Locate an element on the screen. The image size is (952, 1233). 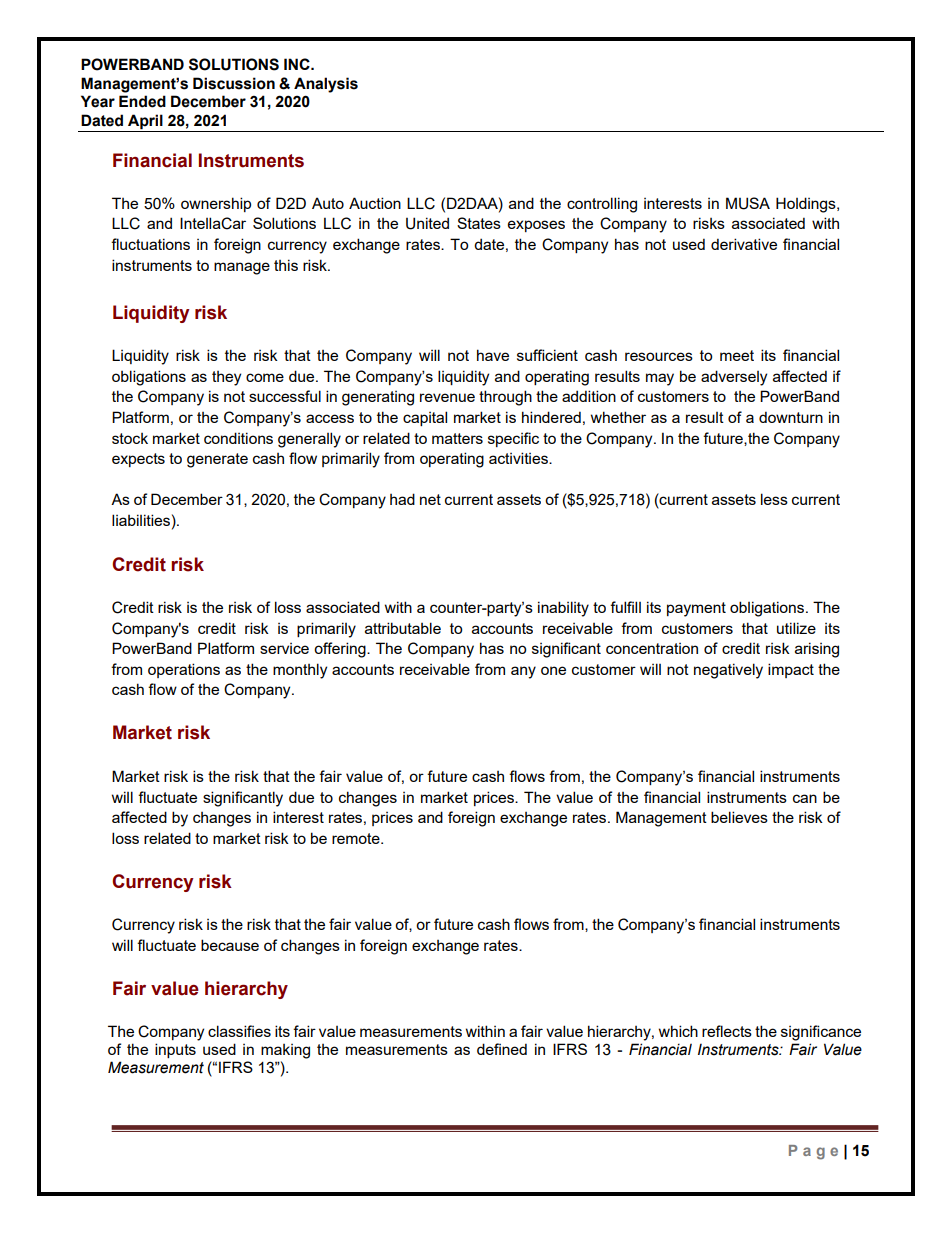
inputs is located at coordinates (175, 1050).
